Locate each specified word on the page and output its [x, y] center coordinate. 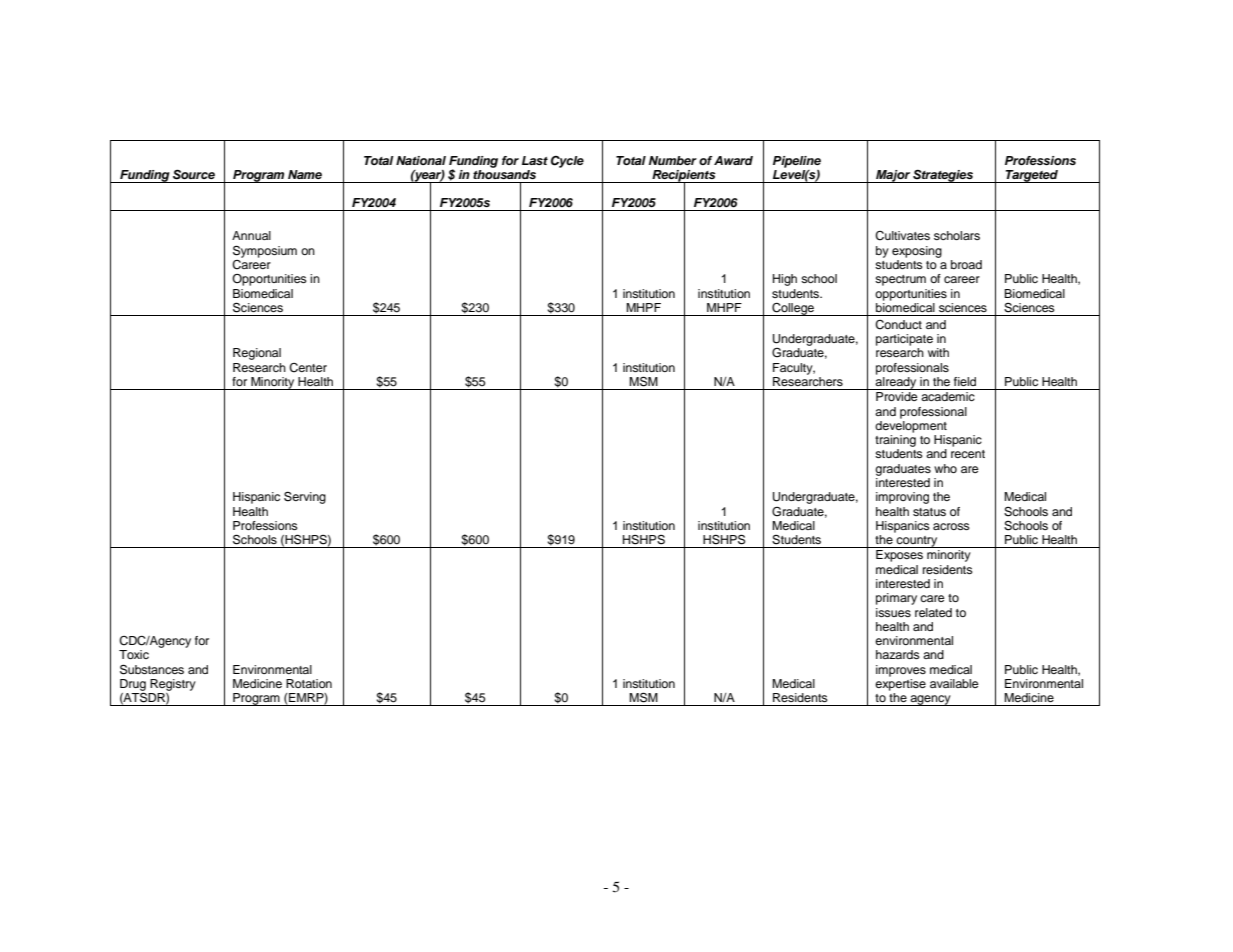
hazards [898, 654]
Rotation [309, 683]
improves [901, 671]
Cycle [567, 162]
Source [194, 174]
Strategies [943, 176]
